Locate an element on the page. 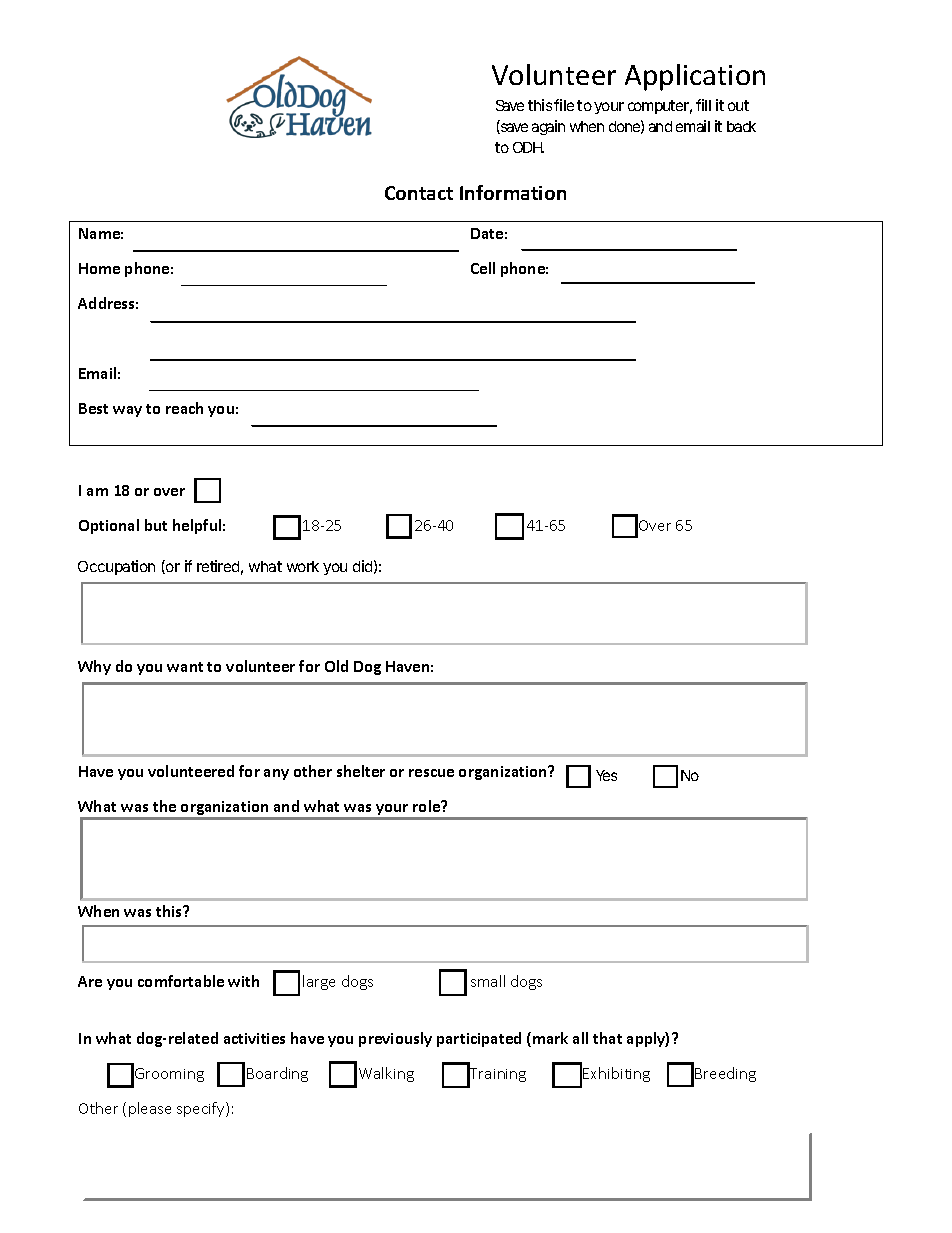 The image size is (952, 1233). rescue is located at coordinates (431, 773).
